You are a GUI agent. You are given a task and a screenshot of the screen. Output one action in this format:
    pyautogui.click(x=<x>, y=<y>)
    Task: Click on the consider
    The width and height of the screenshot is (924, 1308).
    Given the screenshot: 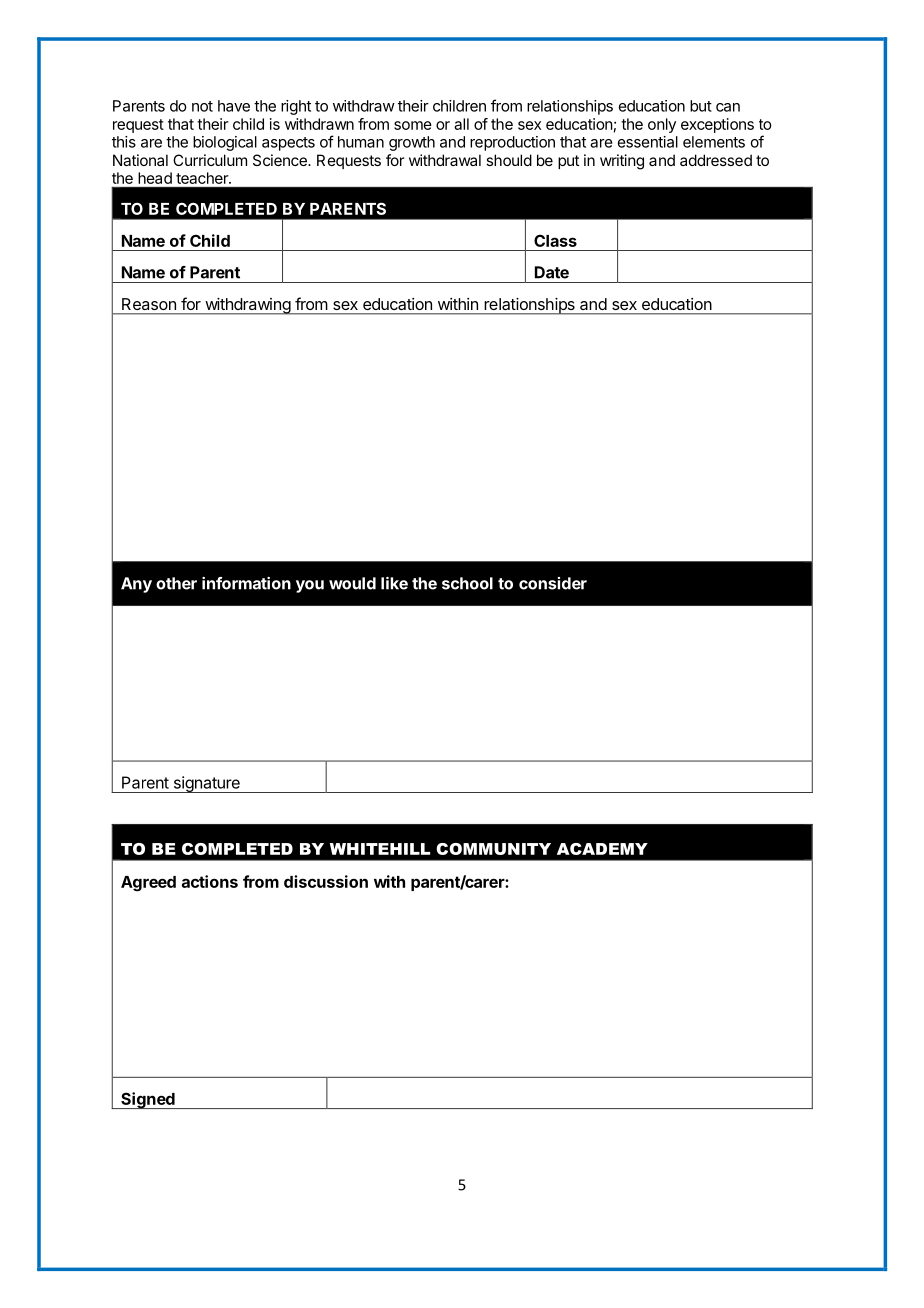 What is the action you would take?
    pyautogui.click(x=553, y=583)
